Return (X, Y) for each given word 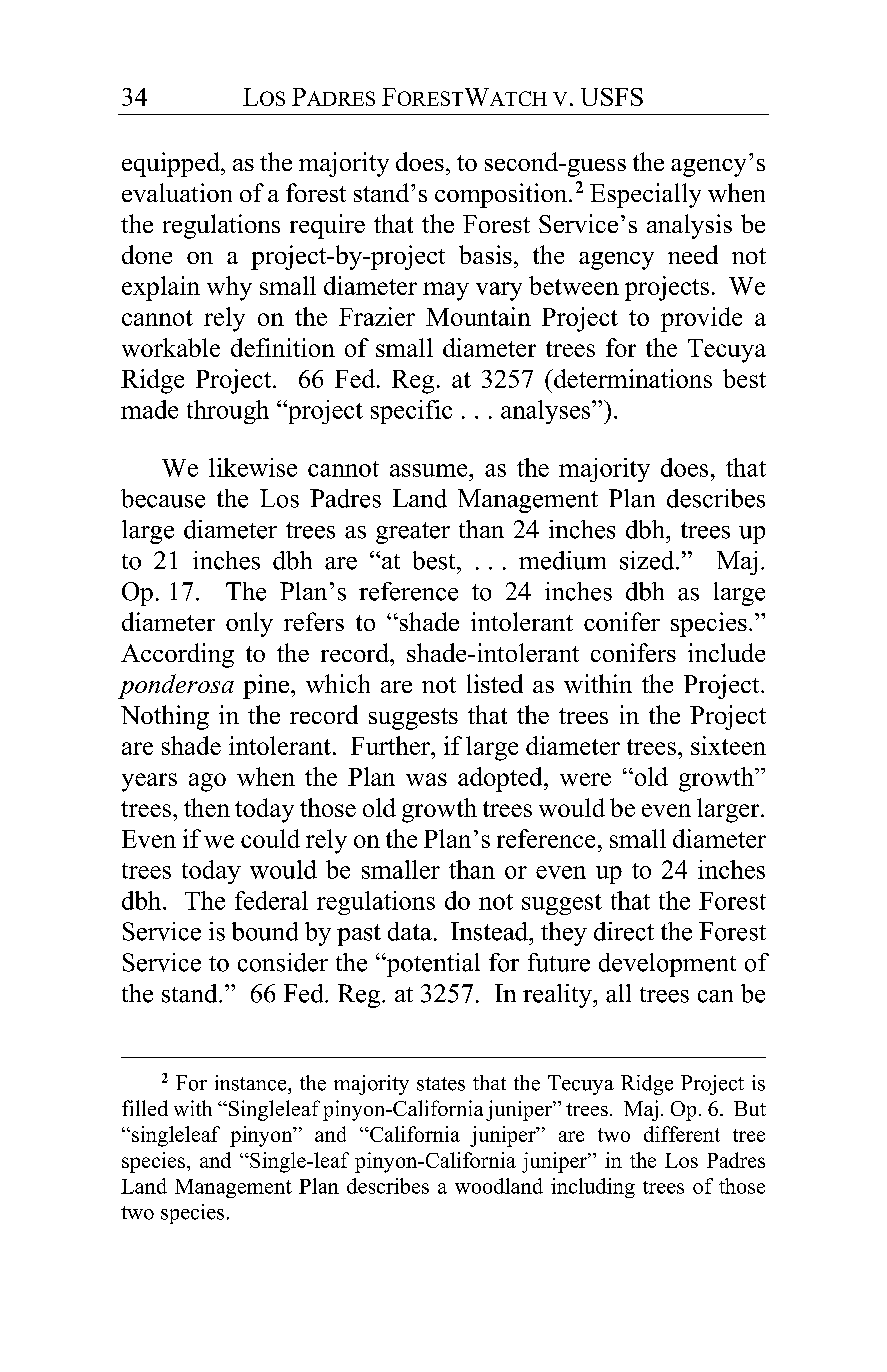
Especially (645, 195)
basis (485, 254)
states (441, 1084)
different (682, 1134)
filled (145, 1108)
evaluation (177, 192)
